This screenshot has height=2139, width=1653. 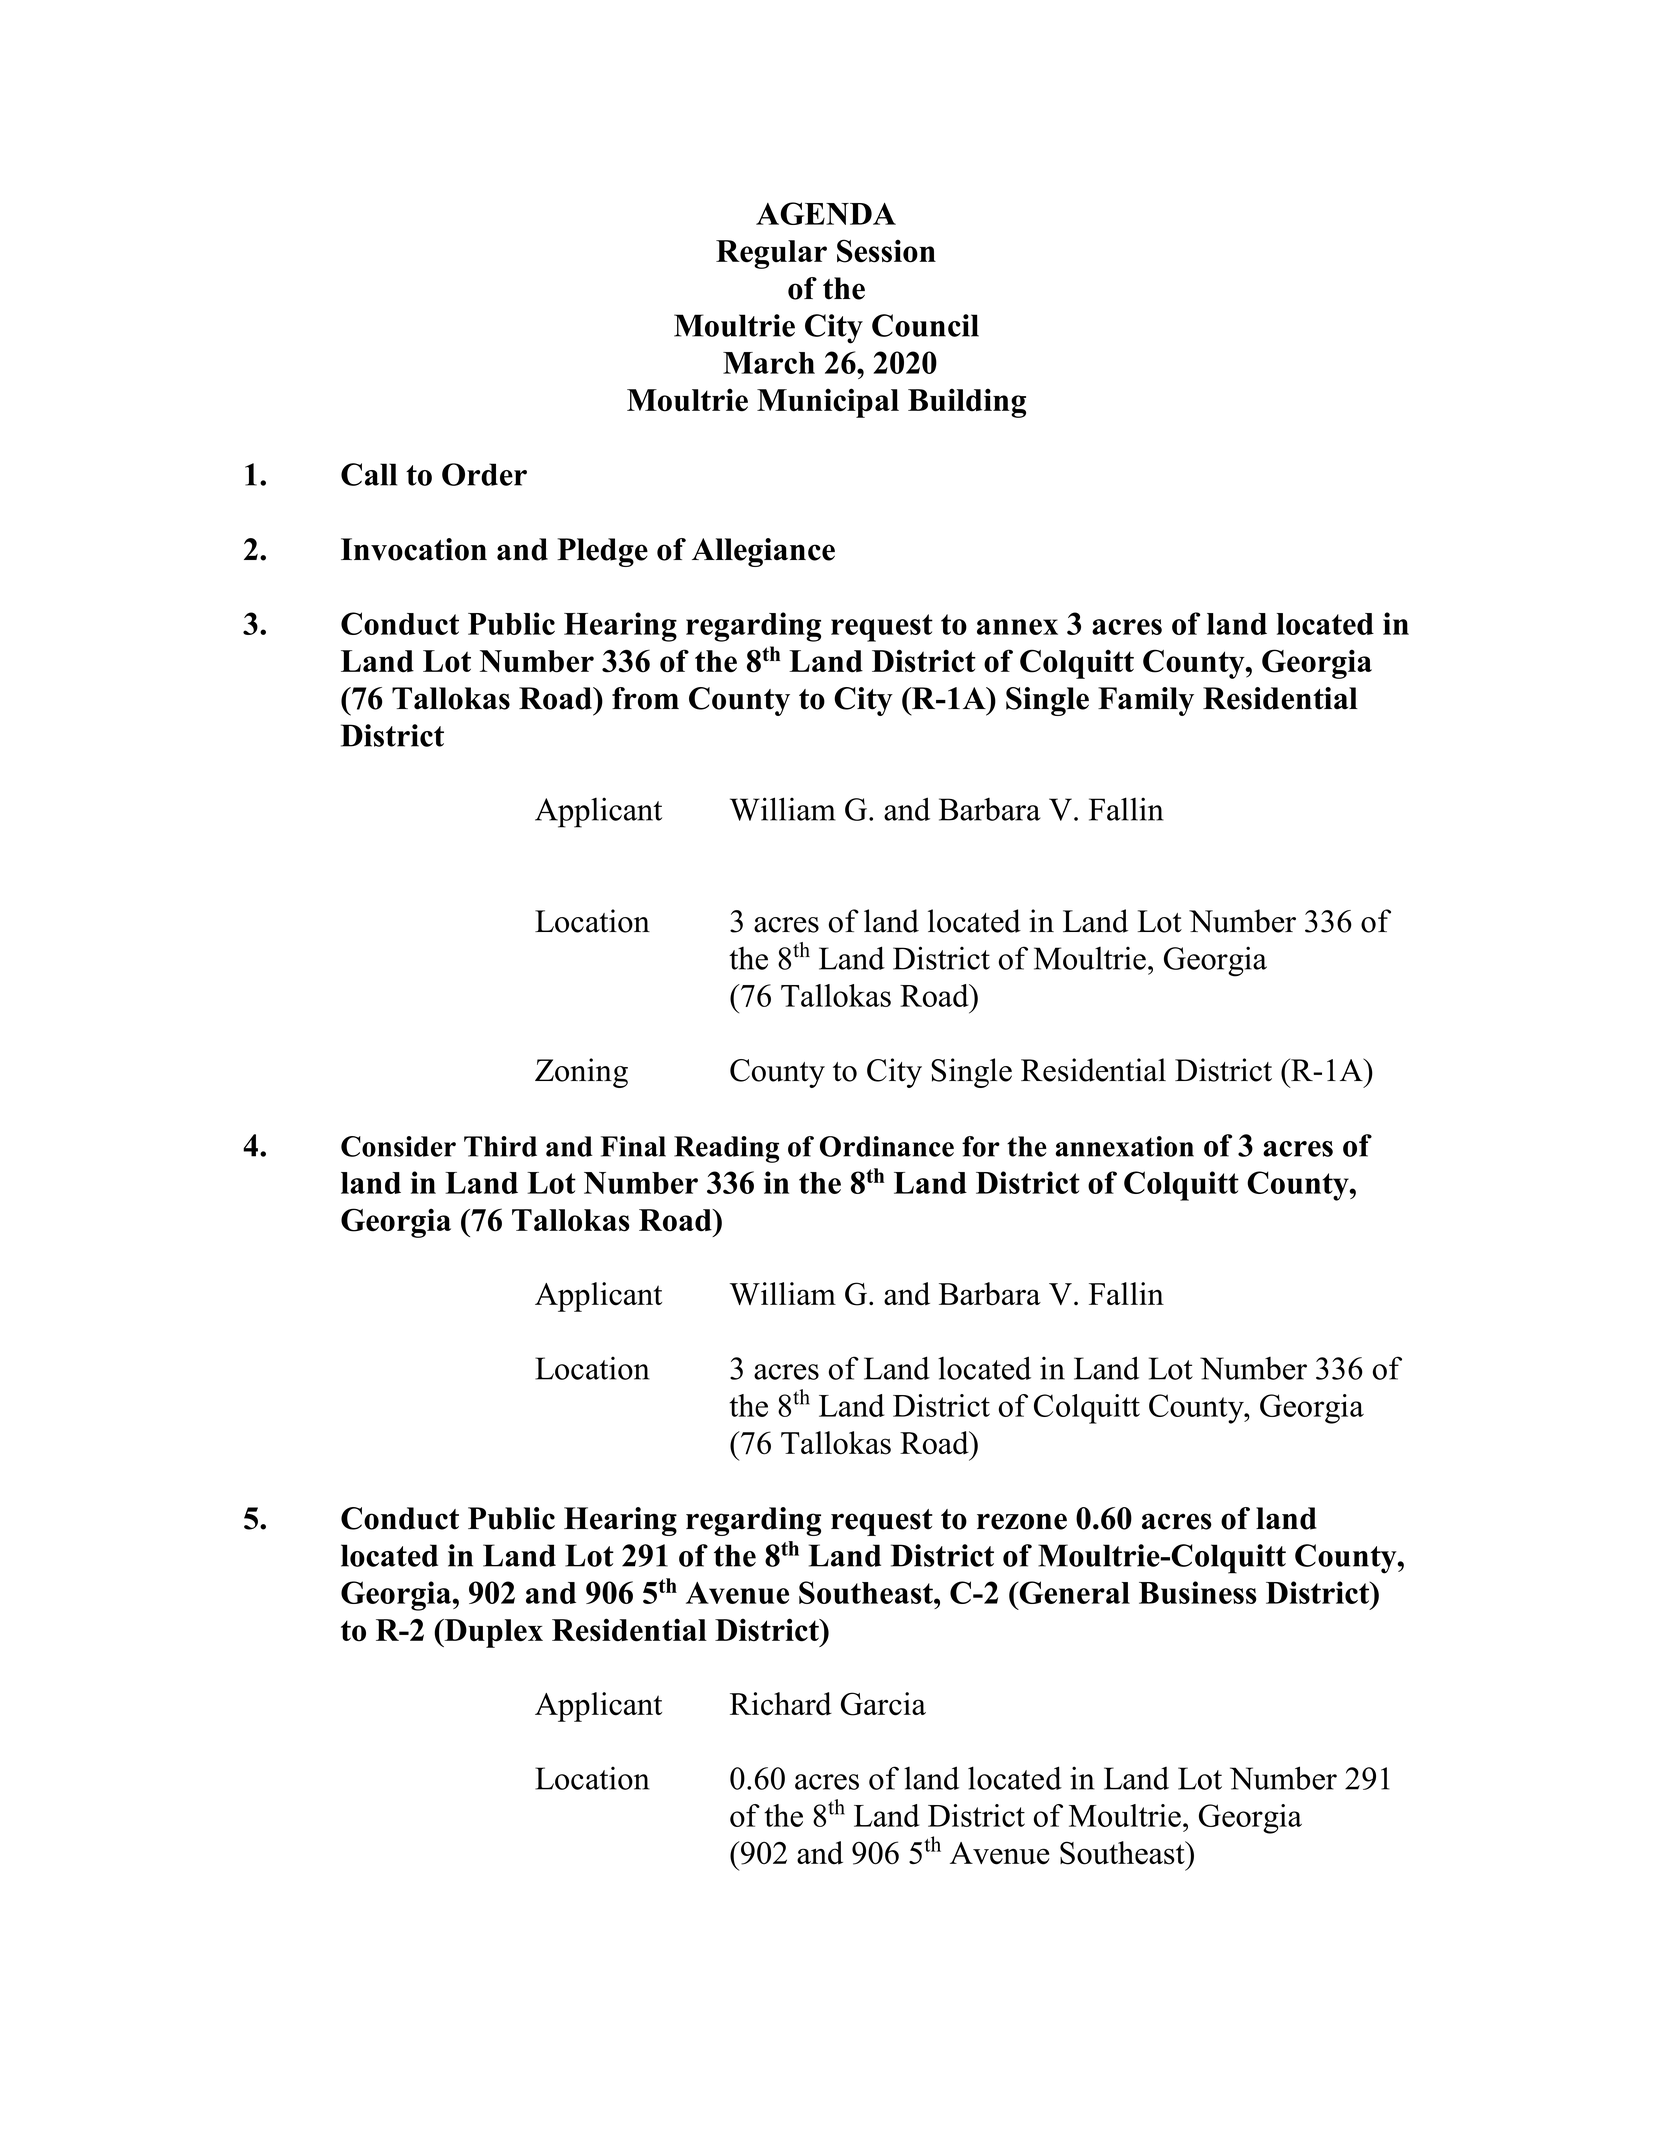 I want to click on Duplex, so click(x=492, y=1633).
